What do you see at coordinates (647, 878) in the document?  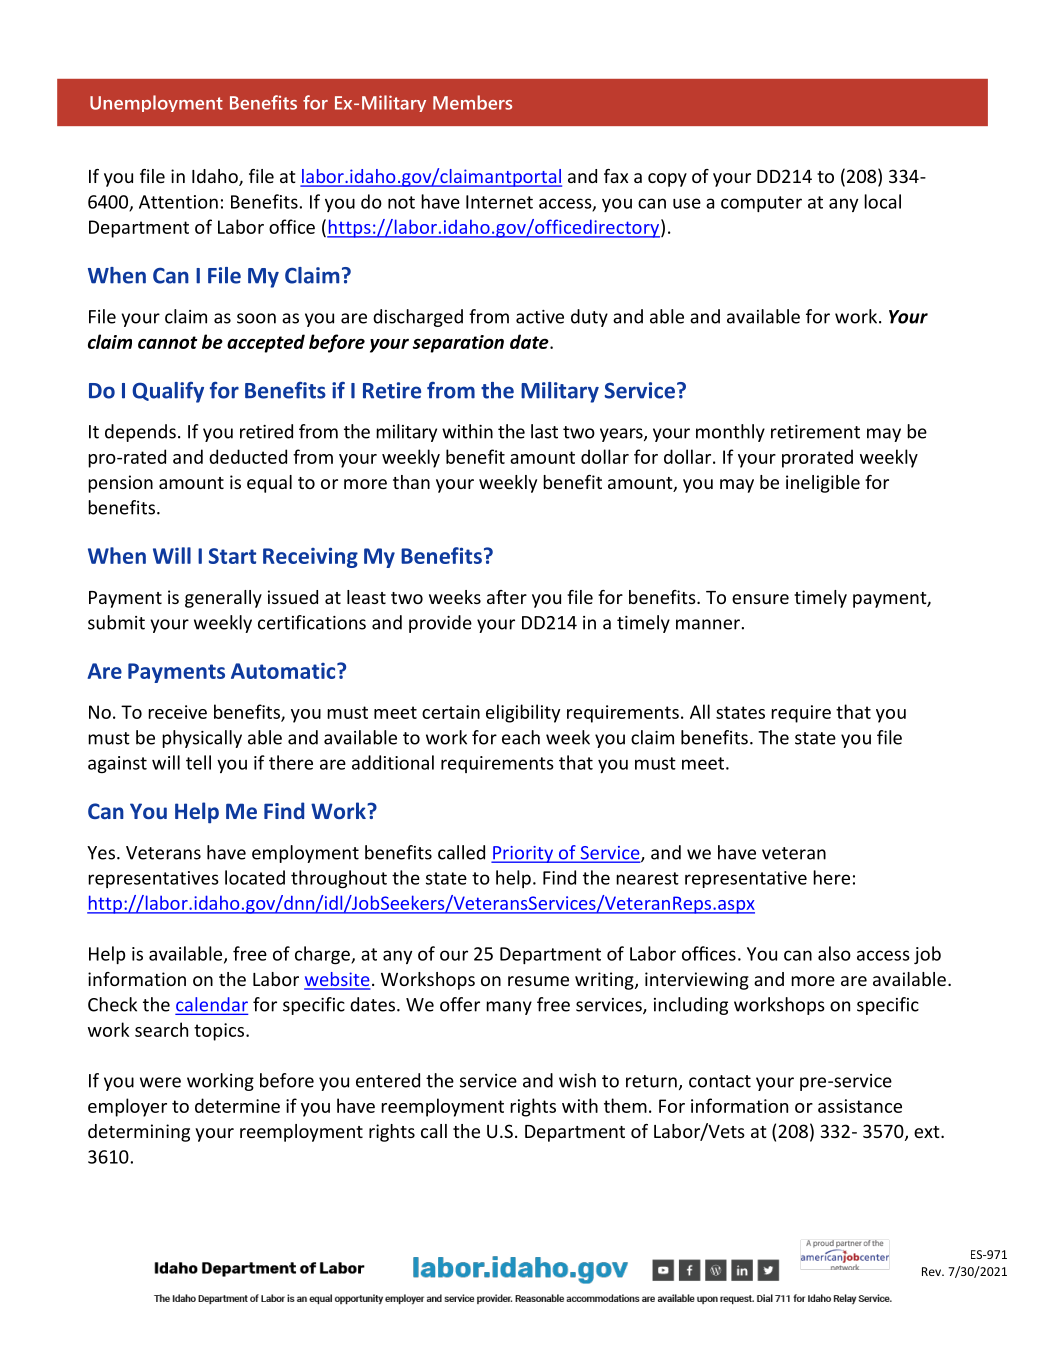 I see `nearest` at bounding box center [647, 878].
